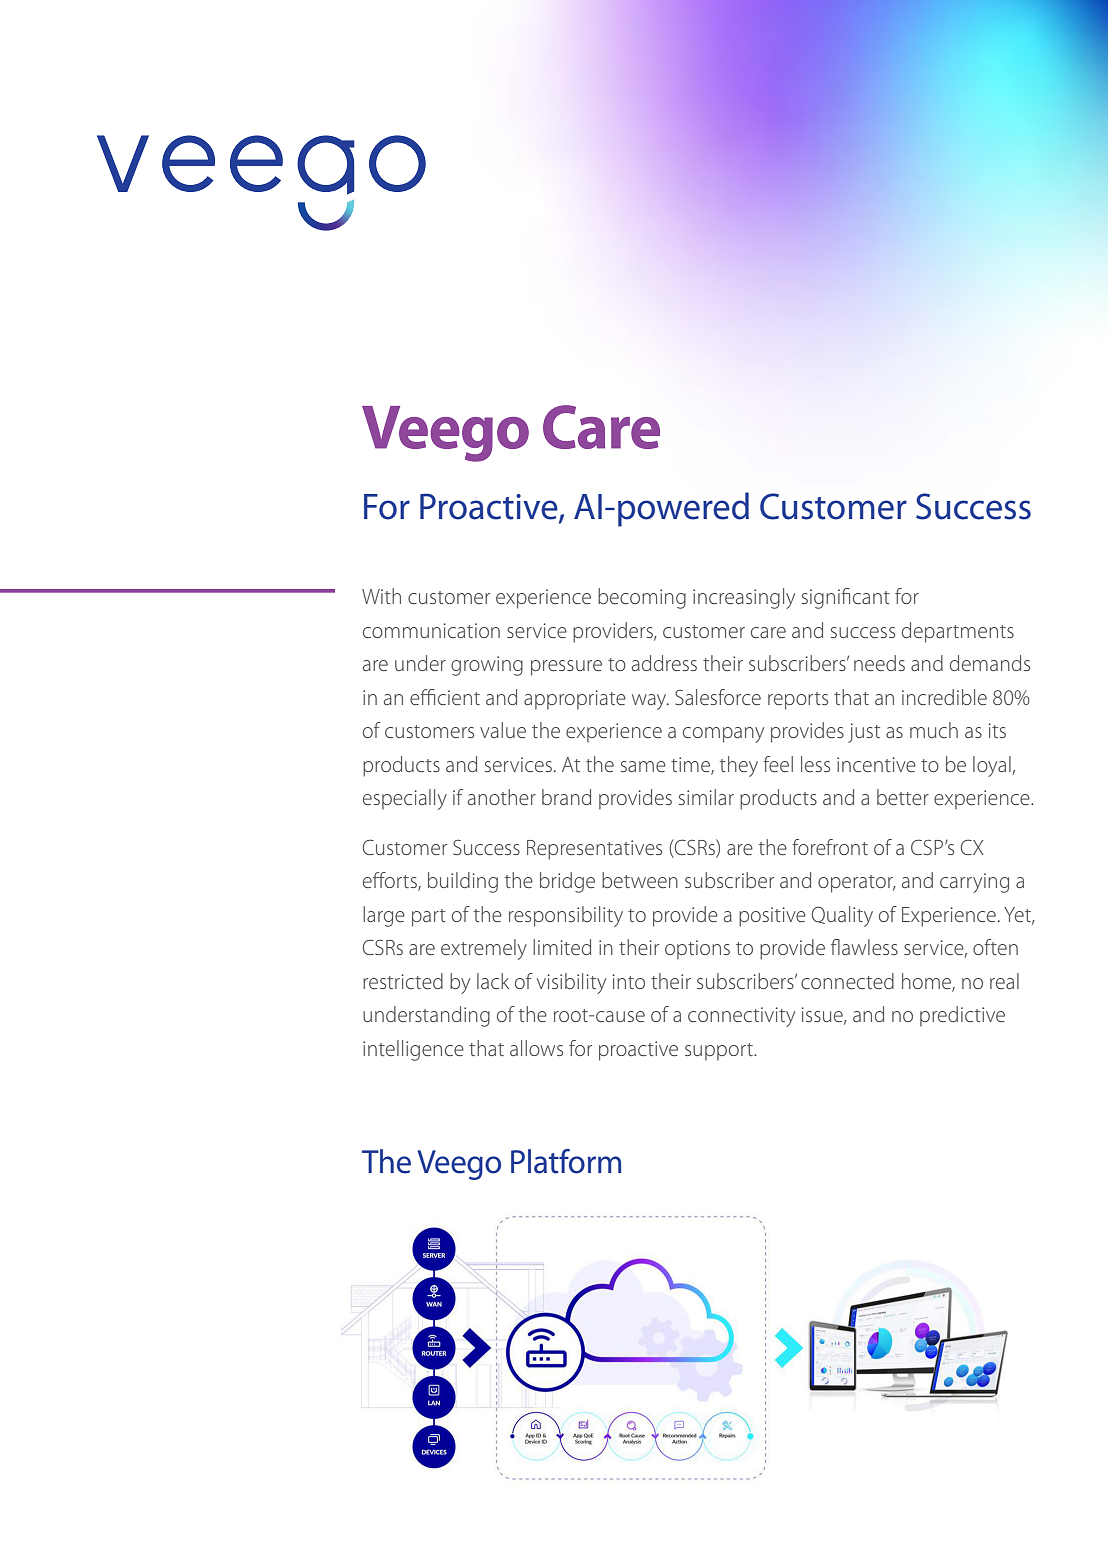  What do you see at coordinates (431, 630) in the document?
I see `communication` at bounding box center [431, 630].
